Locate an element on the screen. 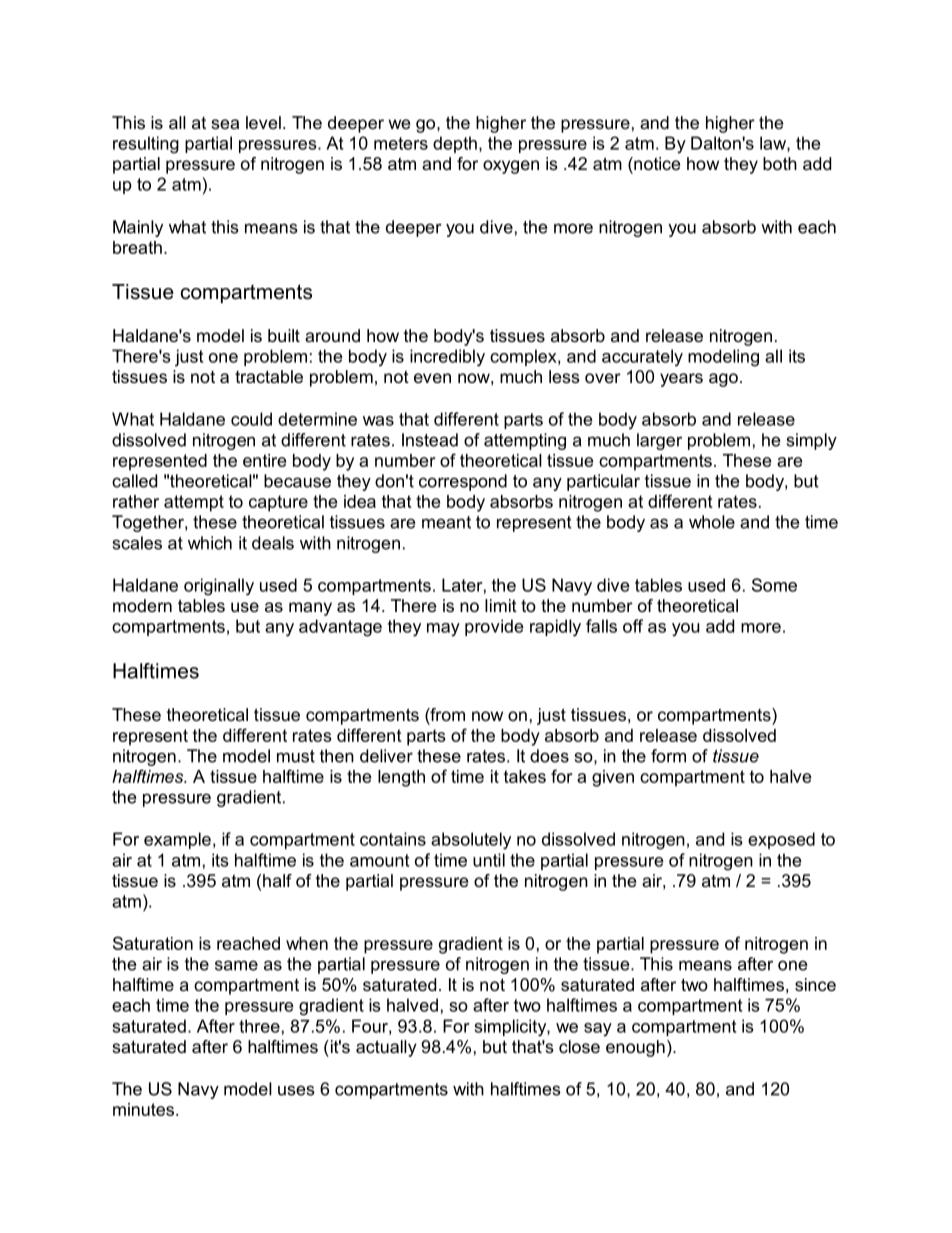  both is located at coordinates (780, 163).
